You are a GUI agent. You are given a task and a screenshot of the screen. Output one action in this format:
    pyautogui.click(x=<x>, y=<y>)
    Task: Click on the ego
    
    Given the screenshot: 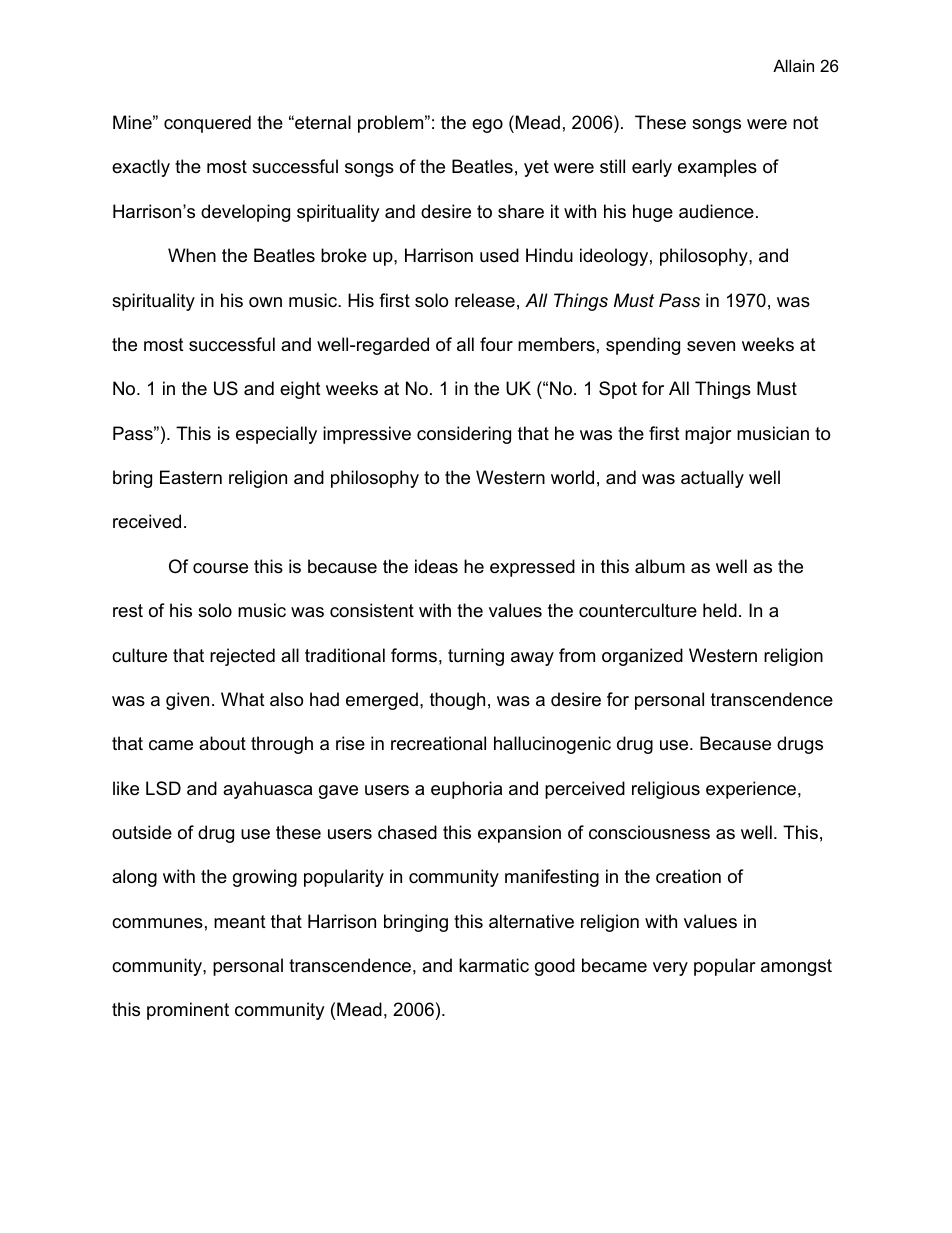 What is the action you would take?
    pyautogui.click(x=487, y=126)
